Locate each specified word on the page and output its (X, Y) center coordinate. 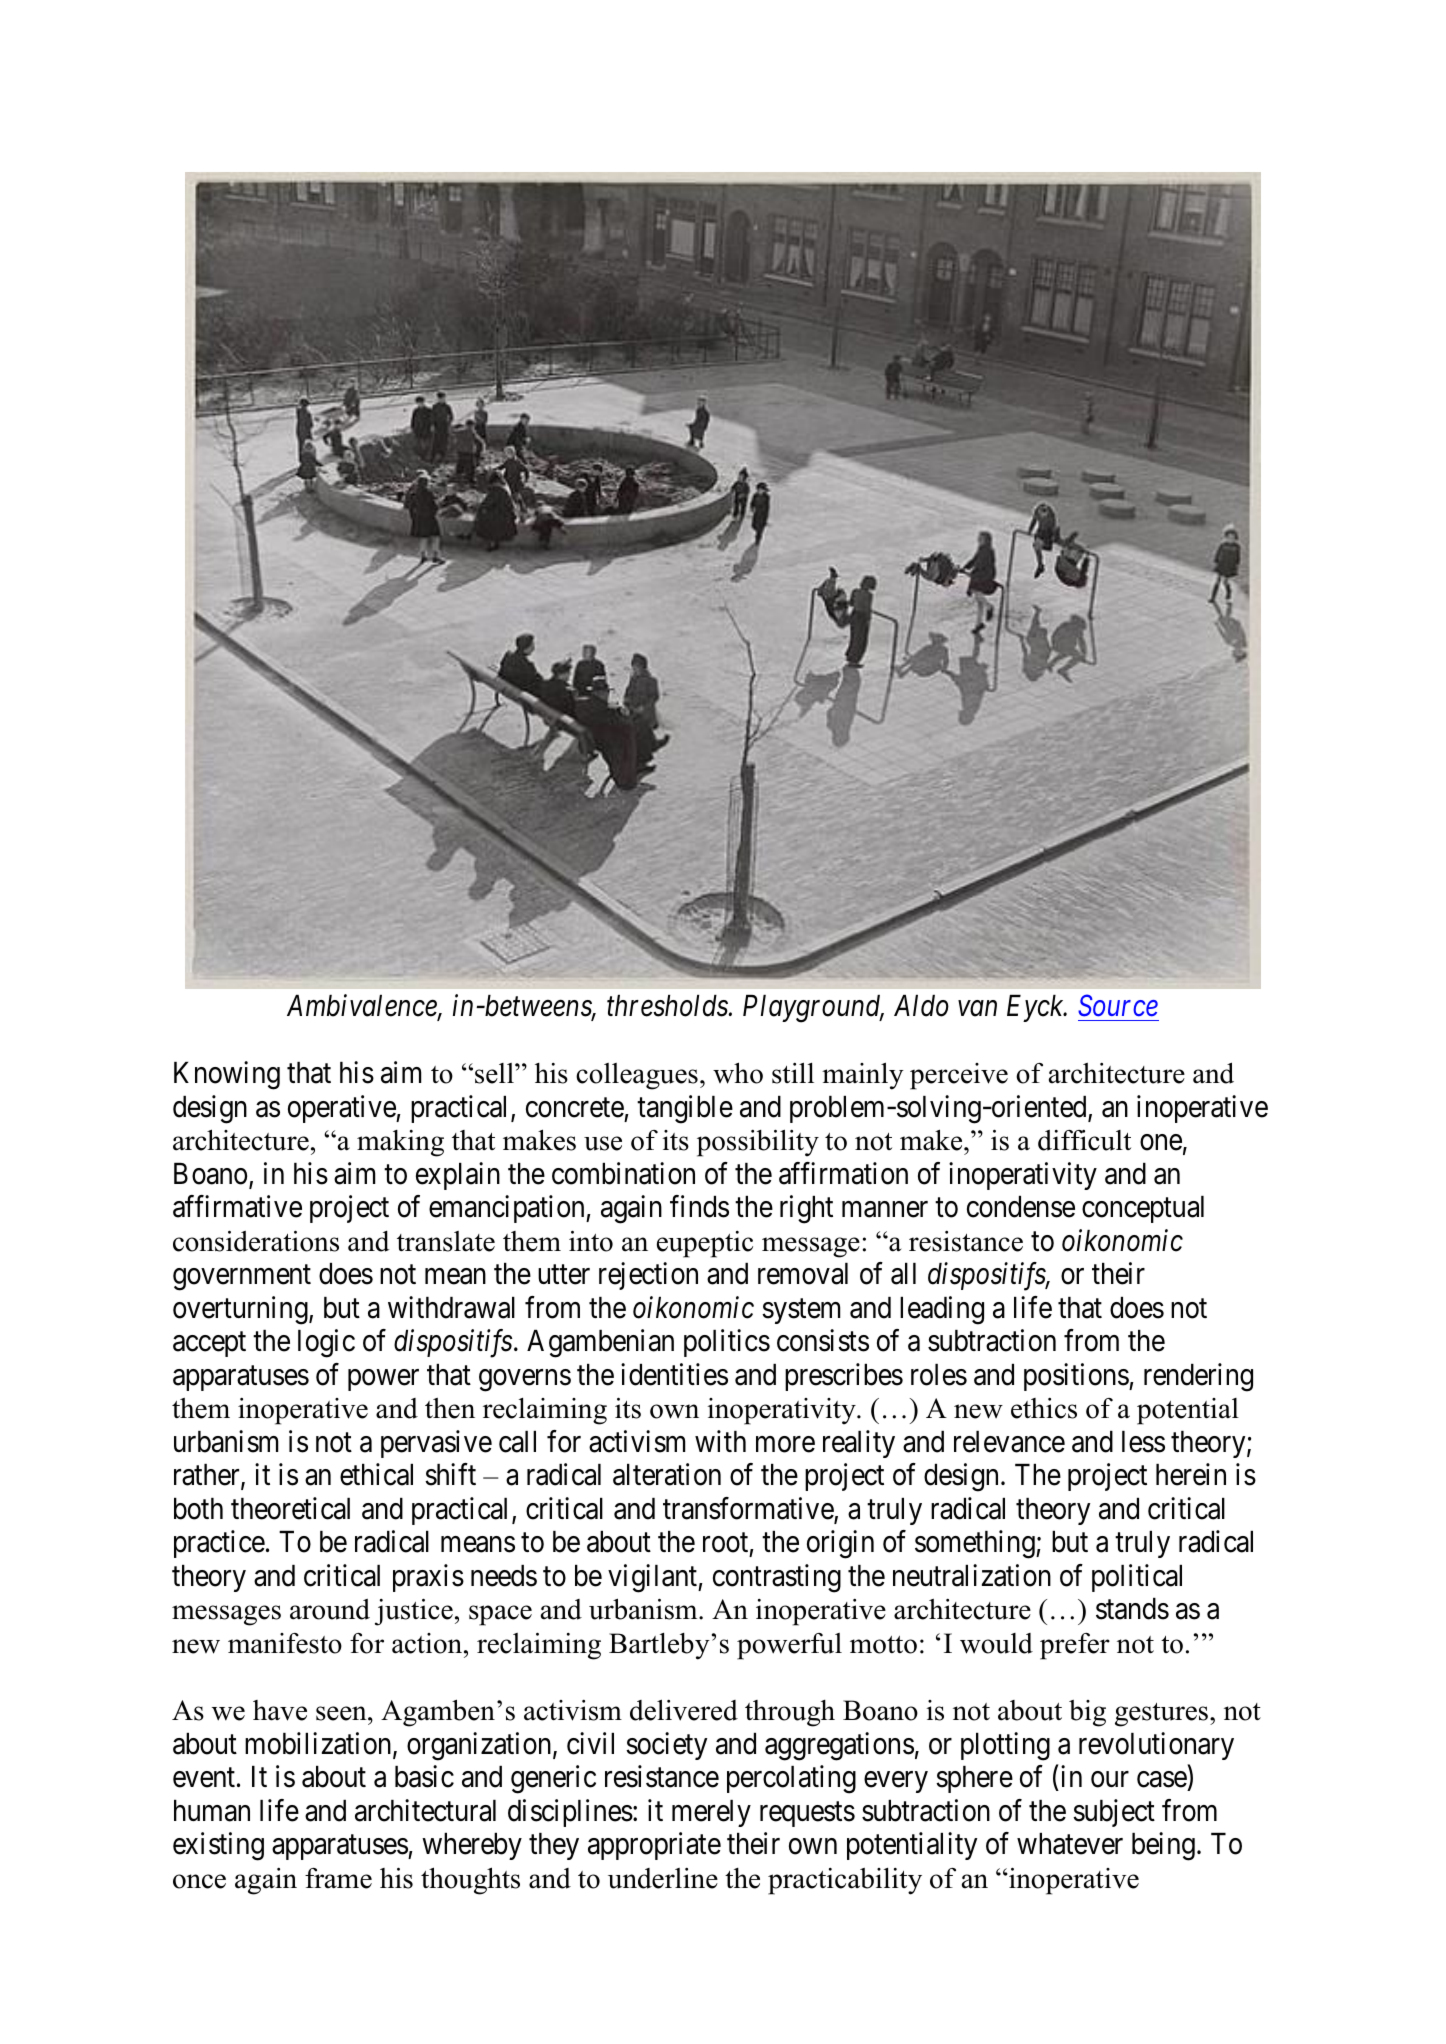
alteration (667, 1474)
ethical (376, 1474)
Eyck (1036, 1008)
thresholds (668, 1006)
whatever (1070, 1844)
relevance (1009, 1442)
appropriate (654, 1846)
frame (338, 1878)
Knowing (227, 1075)
